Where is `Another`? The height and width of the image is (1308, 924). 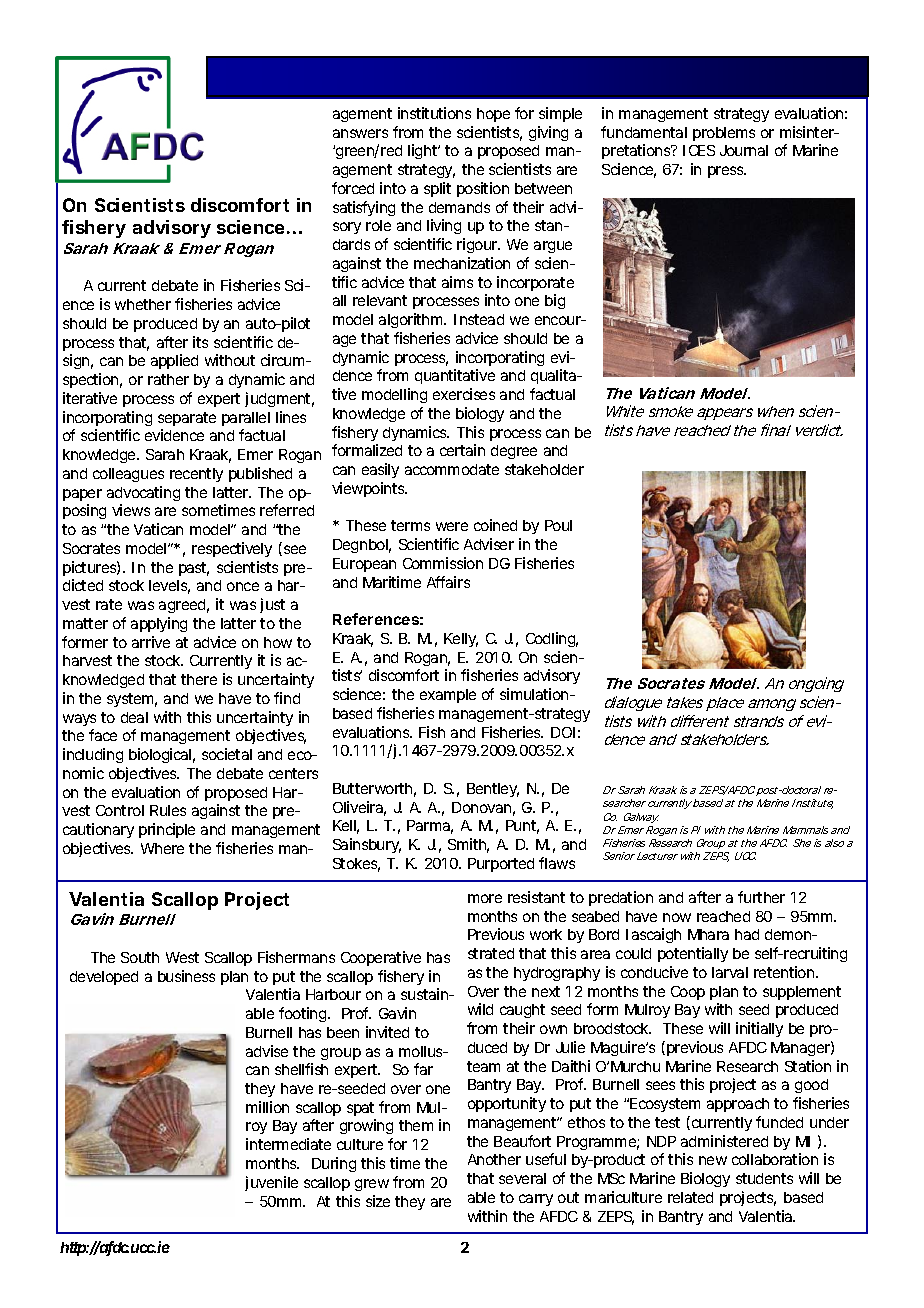 Another is located at coordinates (494, 1159).
